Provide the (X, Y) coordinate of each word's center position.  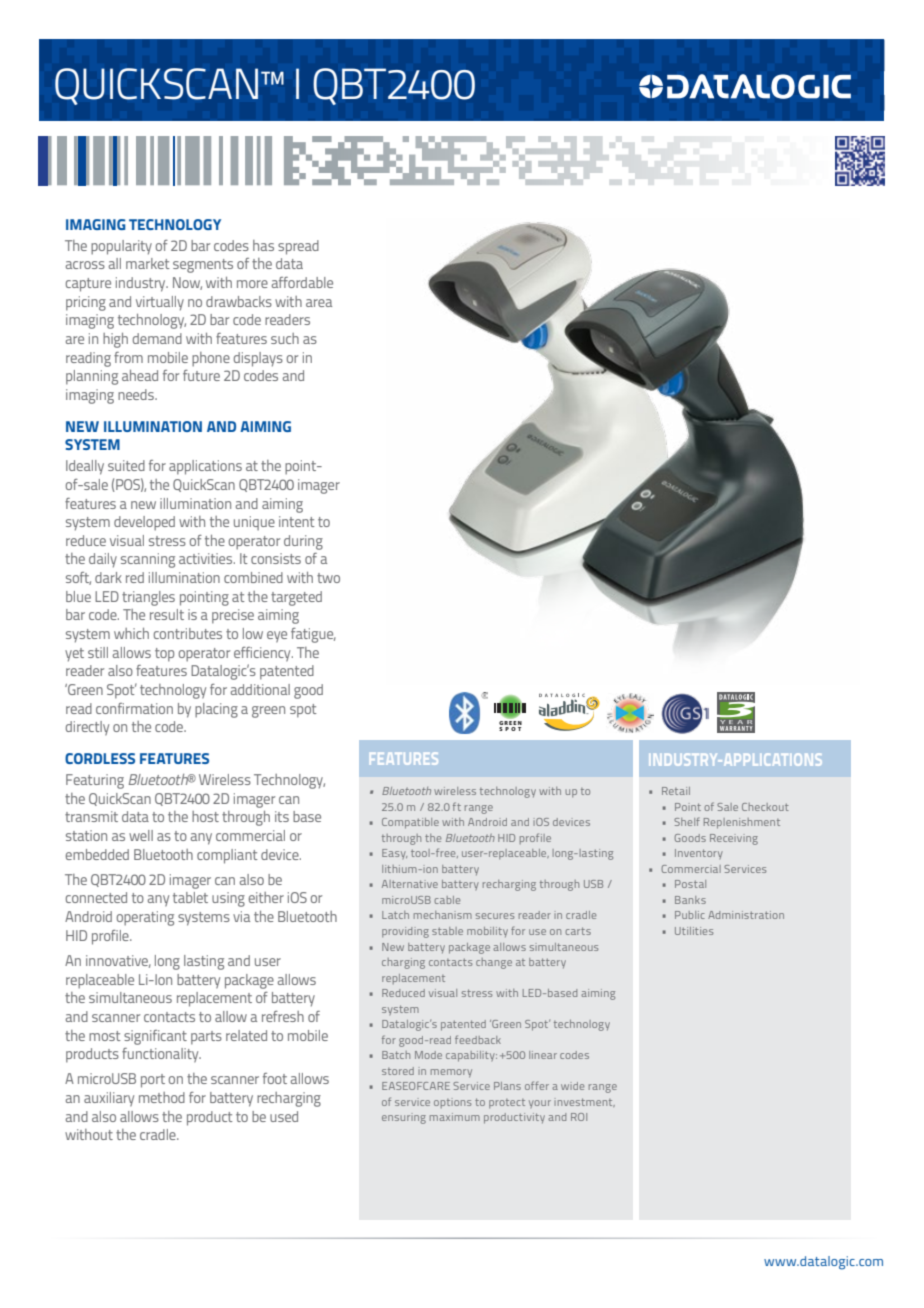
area (319, 303)
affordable (302, 282)
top (164, 655)
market (148, 263)
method (162, 1097)
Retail (676, 791)
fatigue (313, 635)
